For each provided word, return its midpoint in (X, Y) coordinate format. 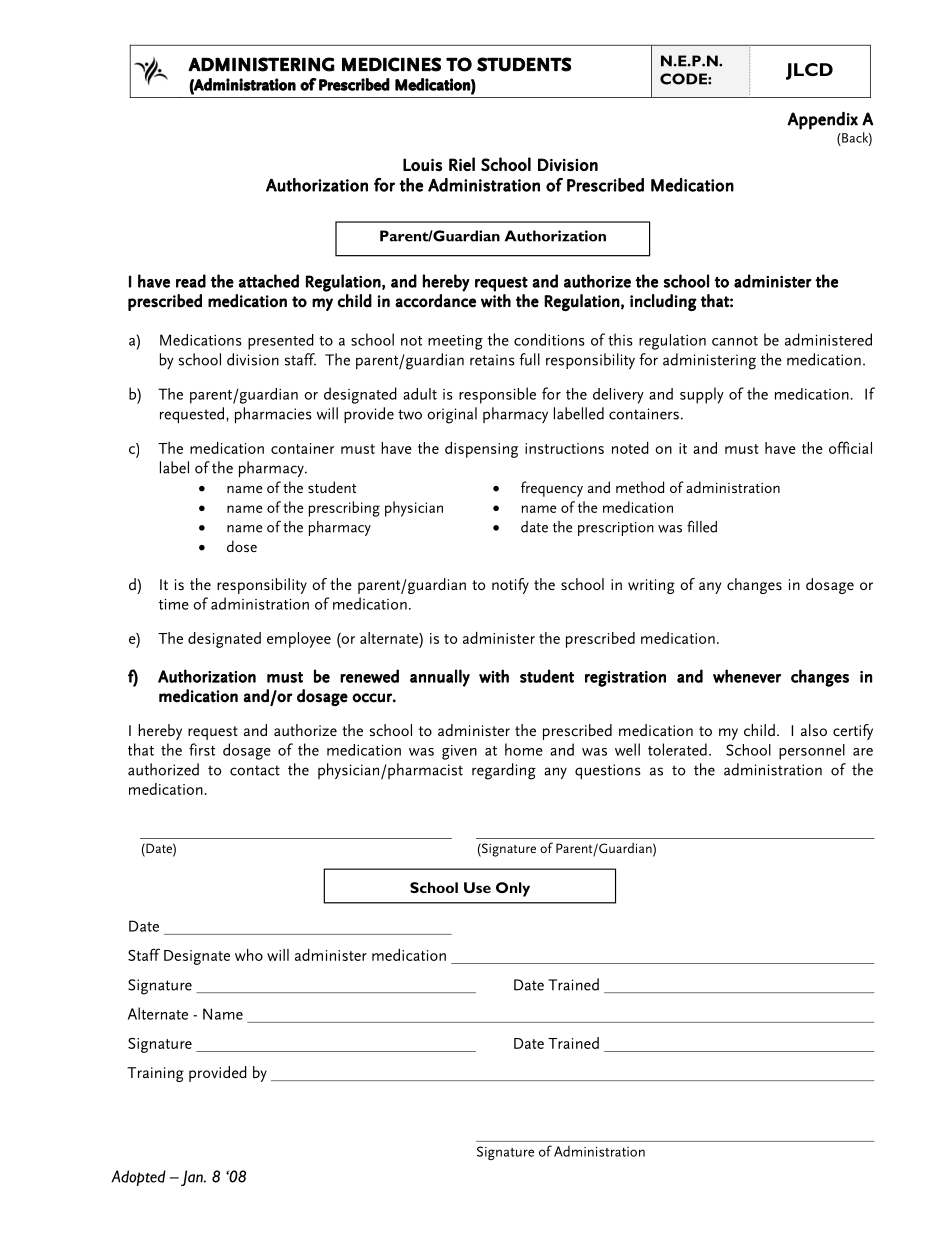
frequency (552, 489)
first (202, 749)
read (191, 281)
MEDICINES (391, 64)
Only (513, 889)
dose (242, 546)
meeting (455, 342)
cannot (735, 341)
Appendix (822, 120)
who (249, 955)
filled (702, 526)
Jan (193, 1178)
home (524, 749)
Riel (462, 164)
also (814, 730)
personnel (812, 752)
